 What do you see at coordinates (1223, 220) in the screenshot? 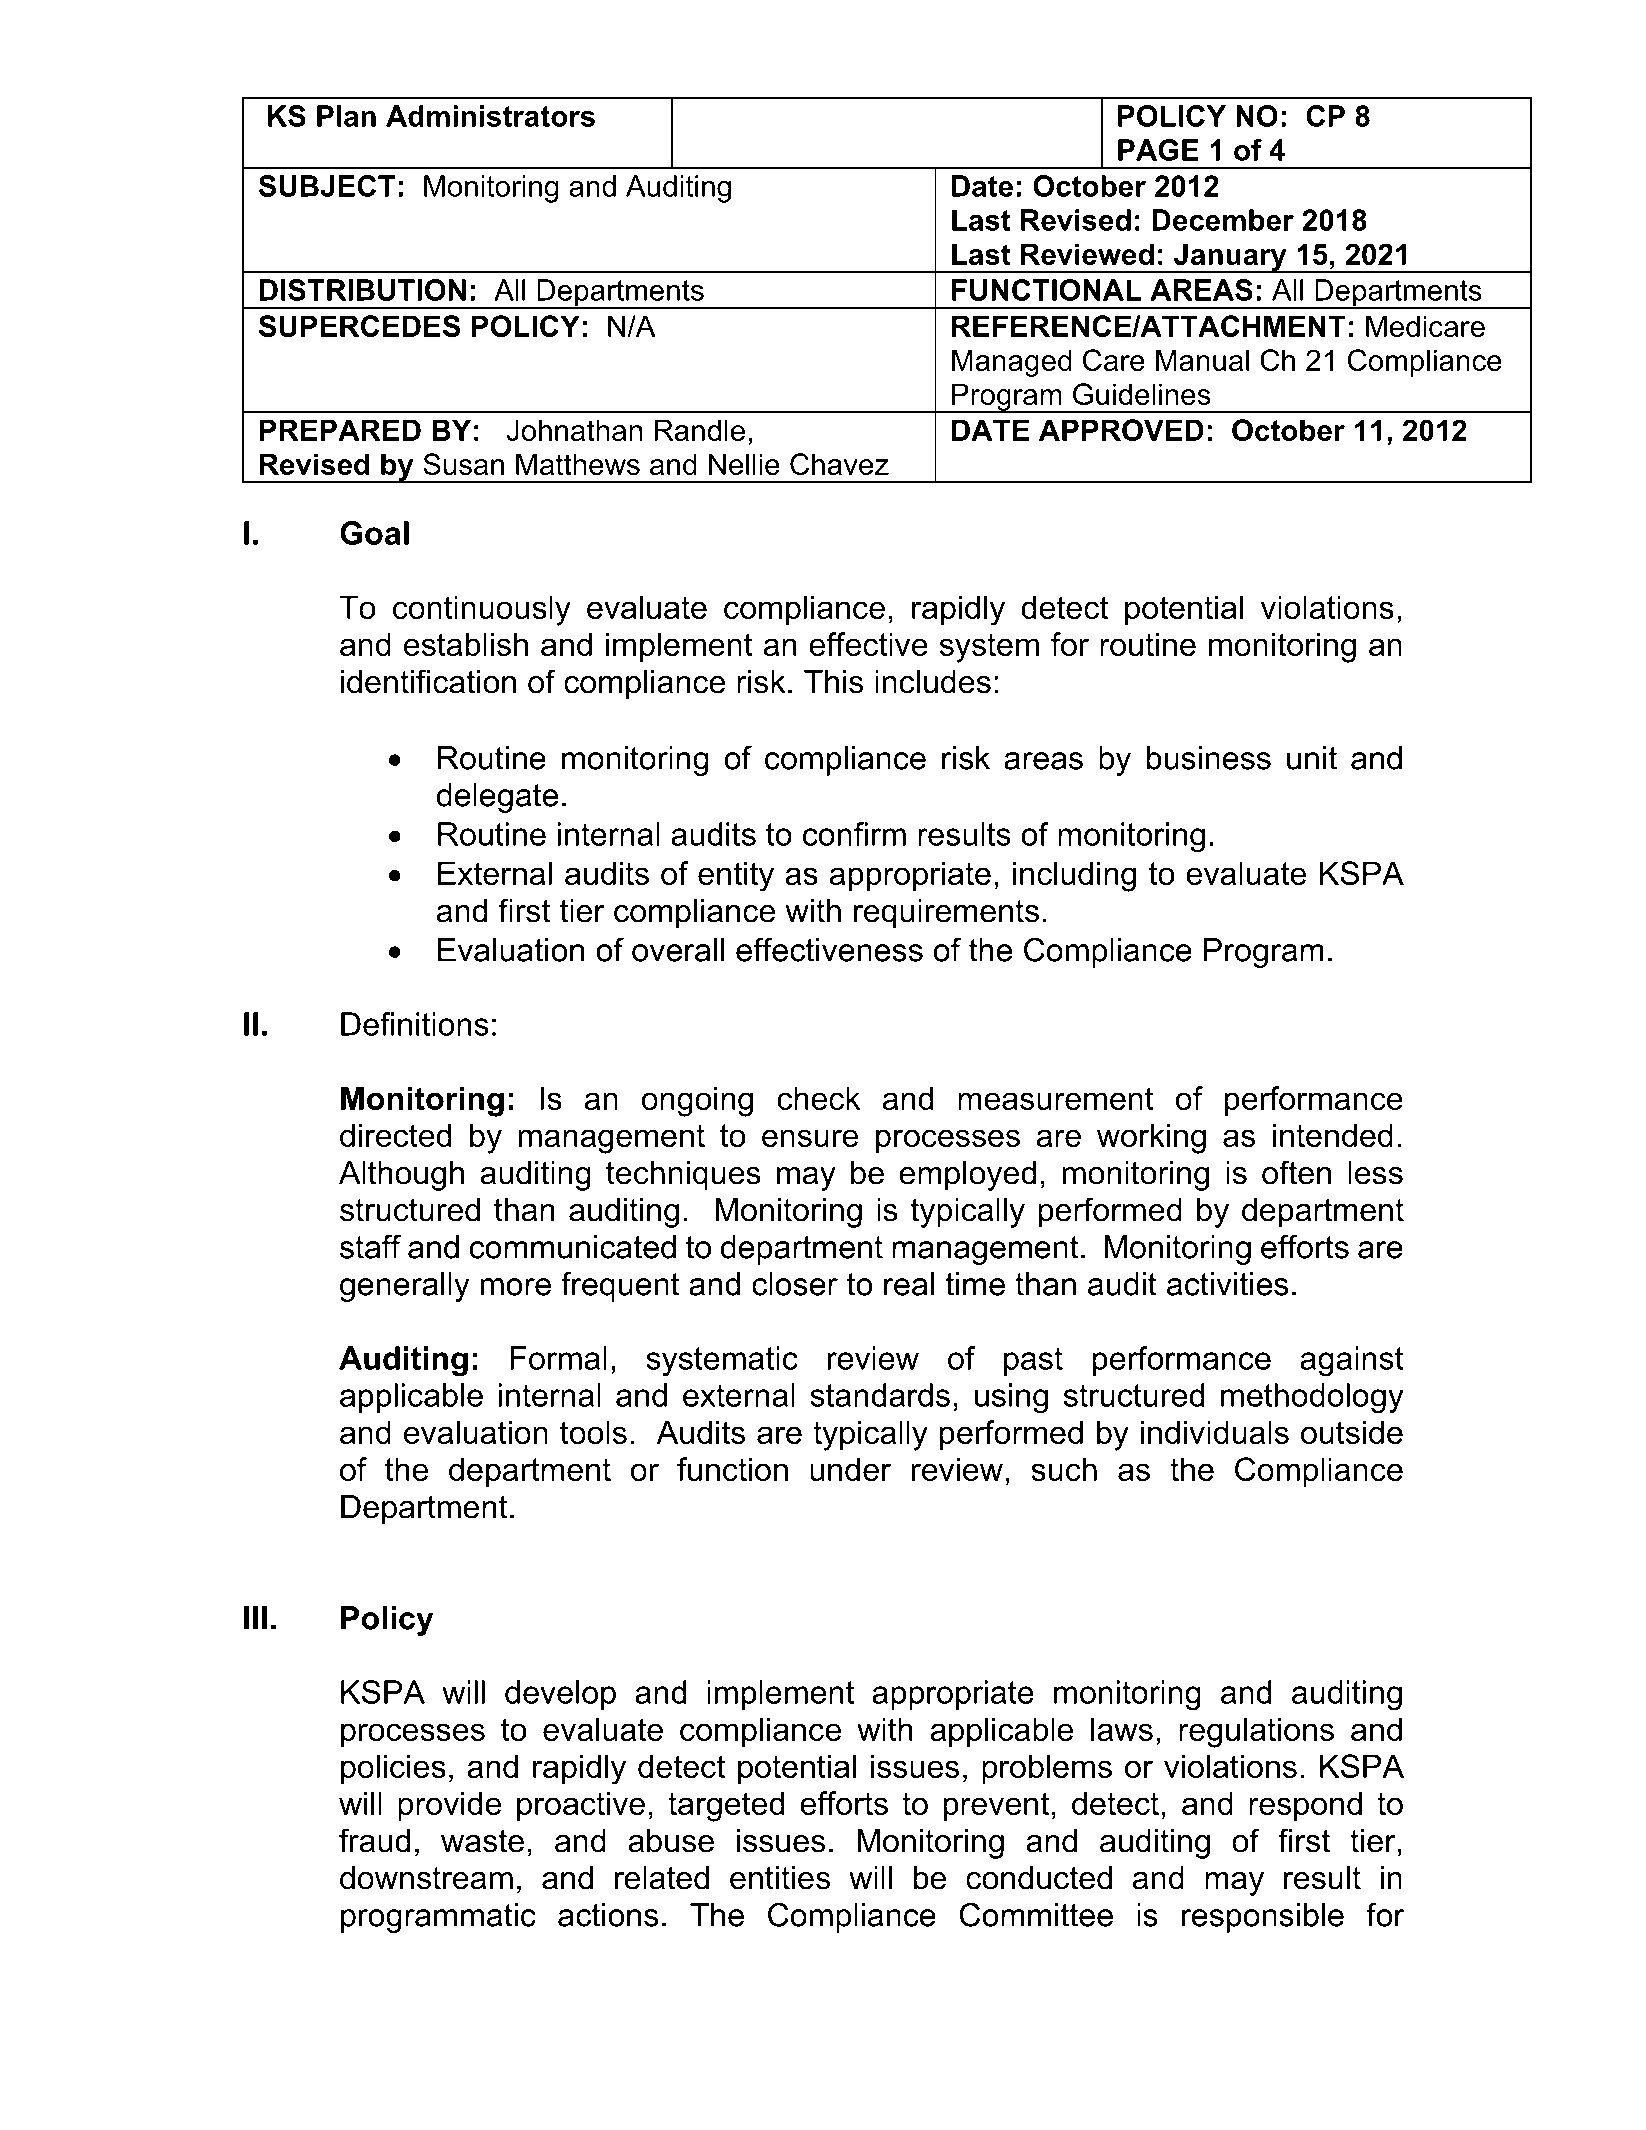
I see `December` at bounding box center [1223, 220].
